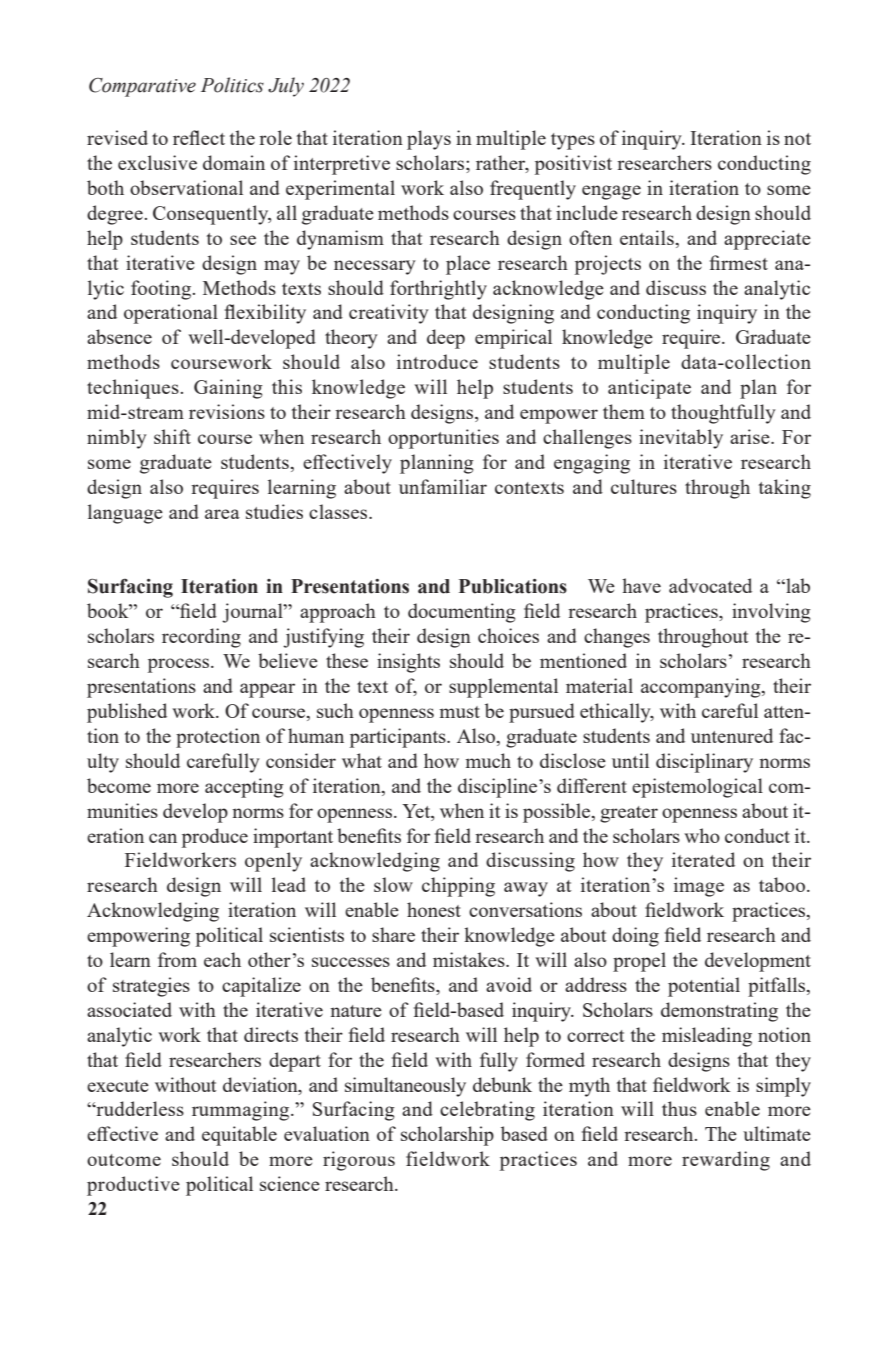 The height and width of the image is (1345, 896). Describe the element at coordinates (199, 137) in the image. I see `reflect` at that location.
